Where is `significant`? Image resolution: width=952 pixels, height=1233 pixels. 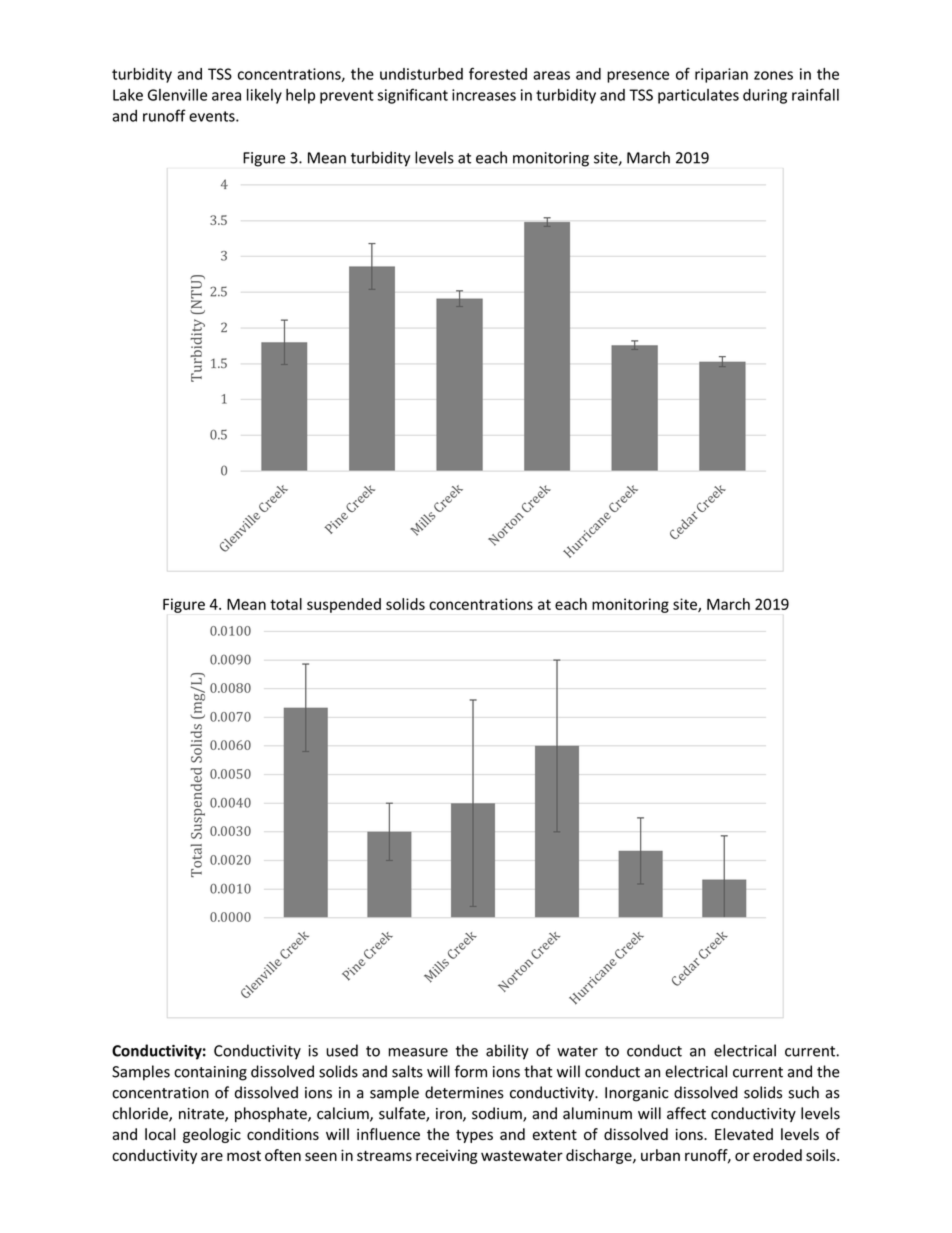 significant is located at coordinates (412, 96).
